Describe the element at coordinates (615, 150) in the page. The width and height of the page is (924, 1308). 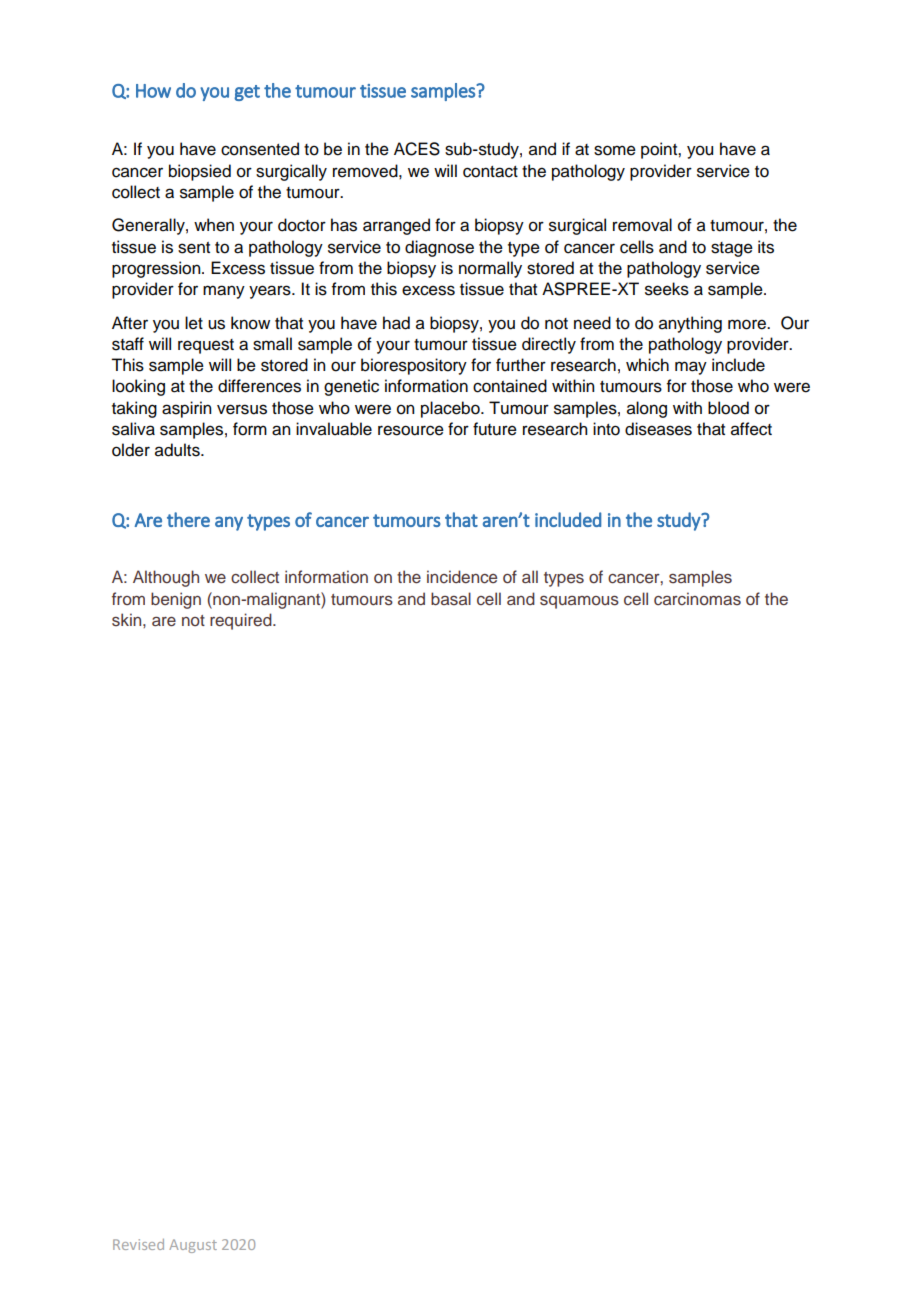
I see `some` at that location.
